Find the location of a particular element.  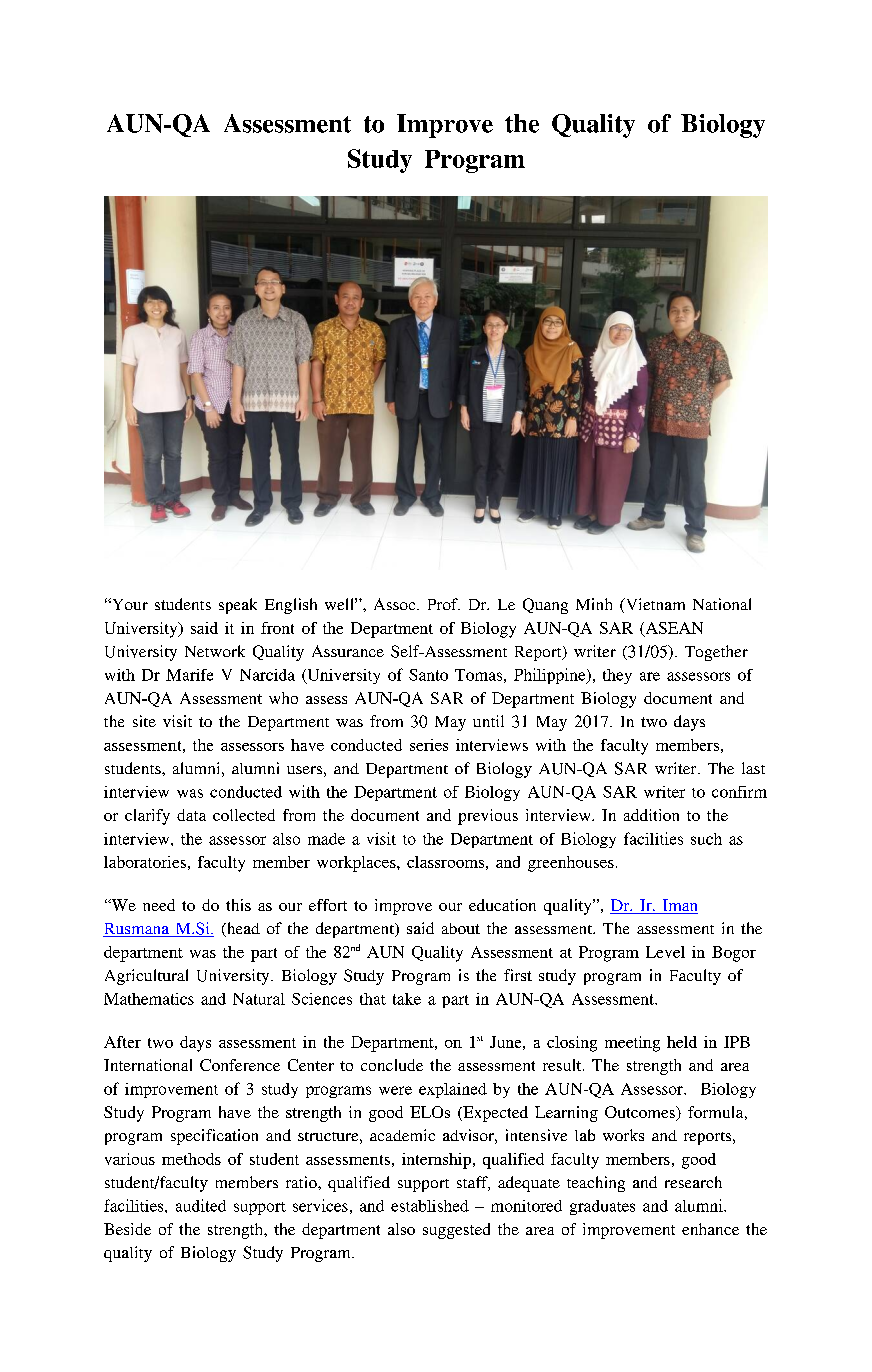

established is located at coordinates (430, 1206).
